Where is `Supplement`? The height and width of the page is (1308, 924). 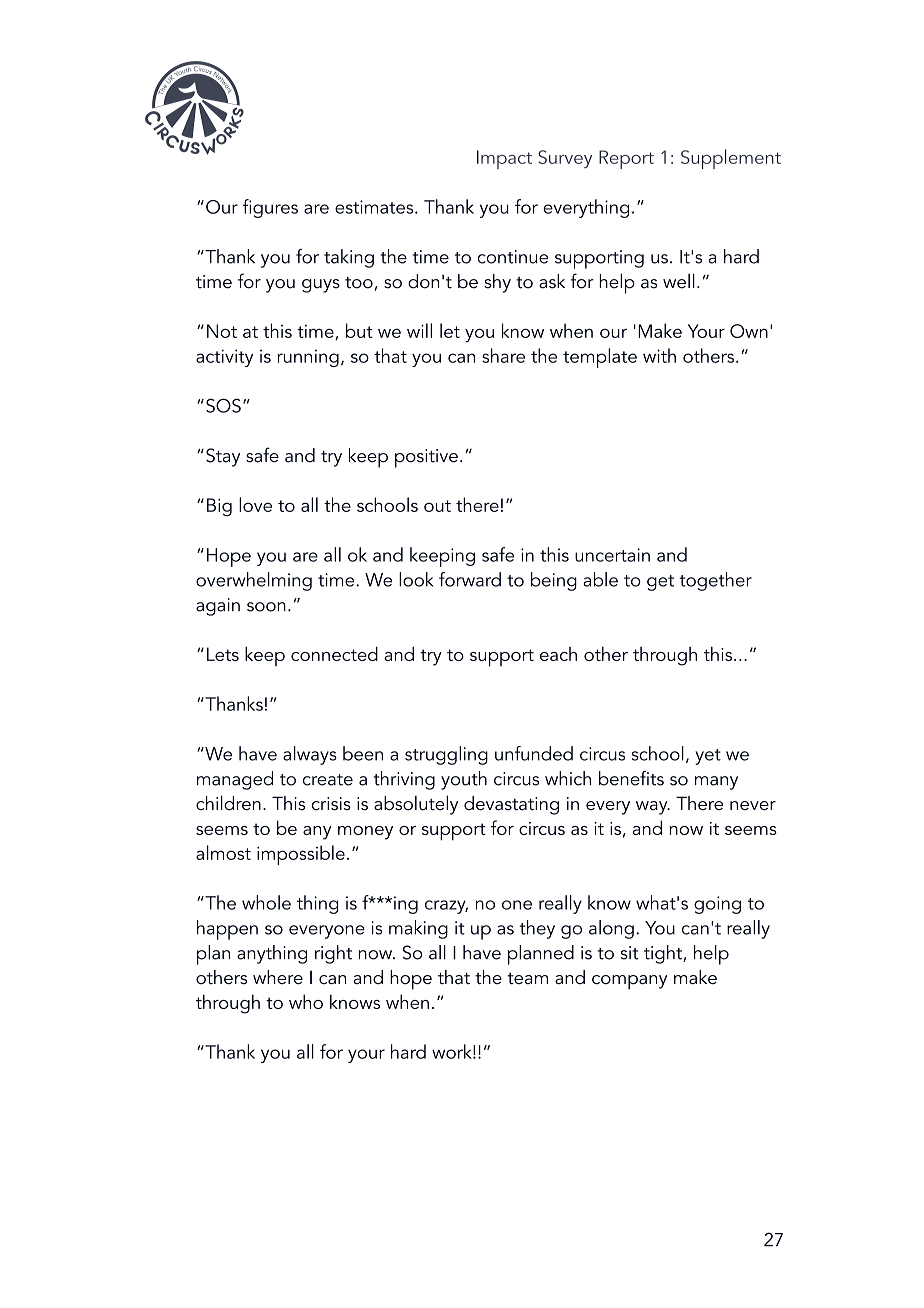
Supplement is located at coordinates (731, 159).
